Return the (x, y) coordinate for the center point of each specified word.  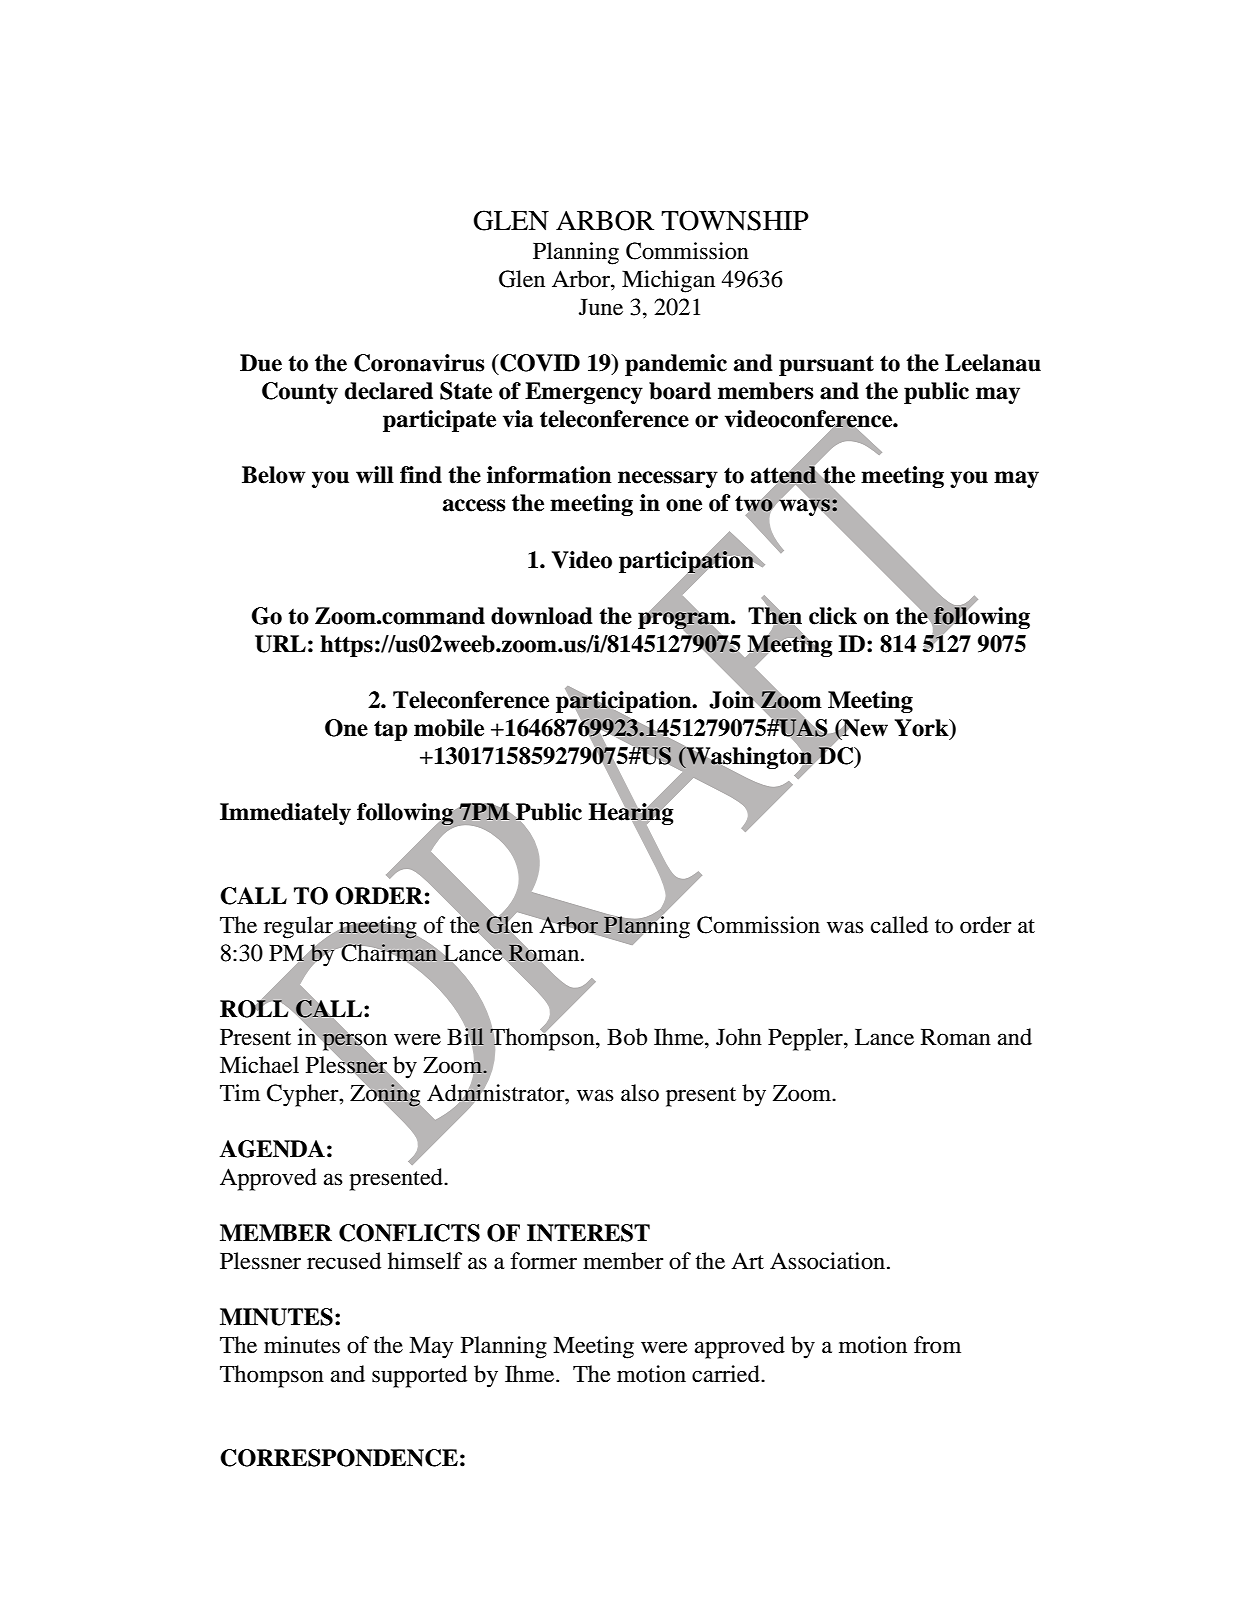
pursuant (826, 365)
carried (727, 1374)
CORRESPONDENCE (339, 1458)
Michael (259, 1065)
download (542, 616)
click (833, 616)
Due (261, 363)
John (739, 1037)
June (601, 307)
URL (280, 644)
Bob (627, 1037)
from (937, 1345)
